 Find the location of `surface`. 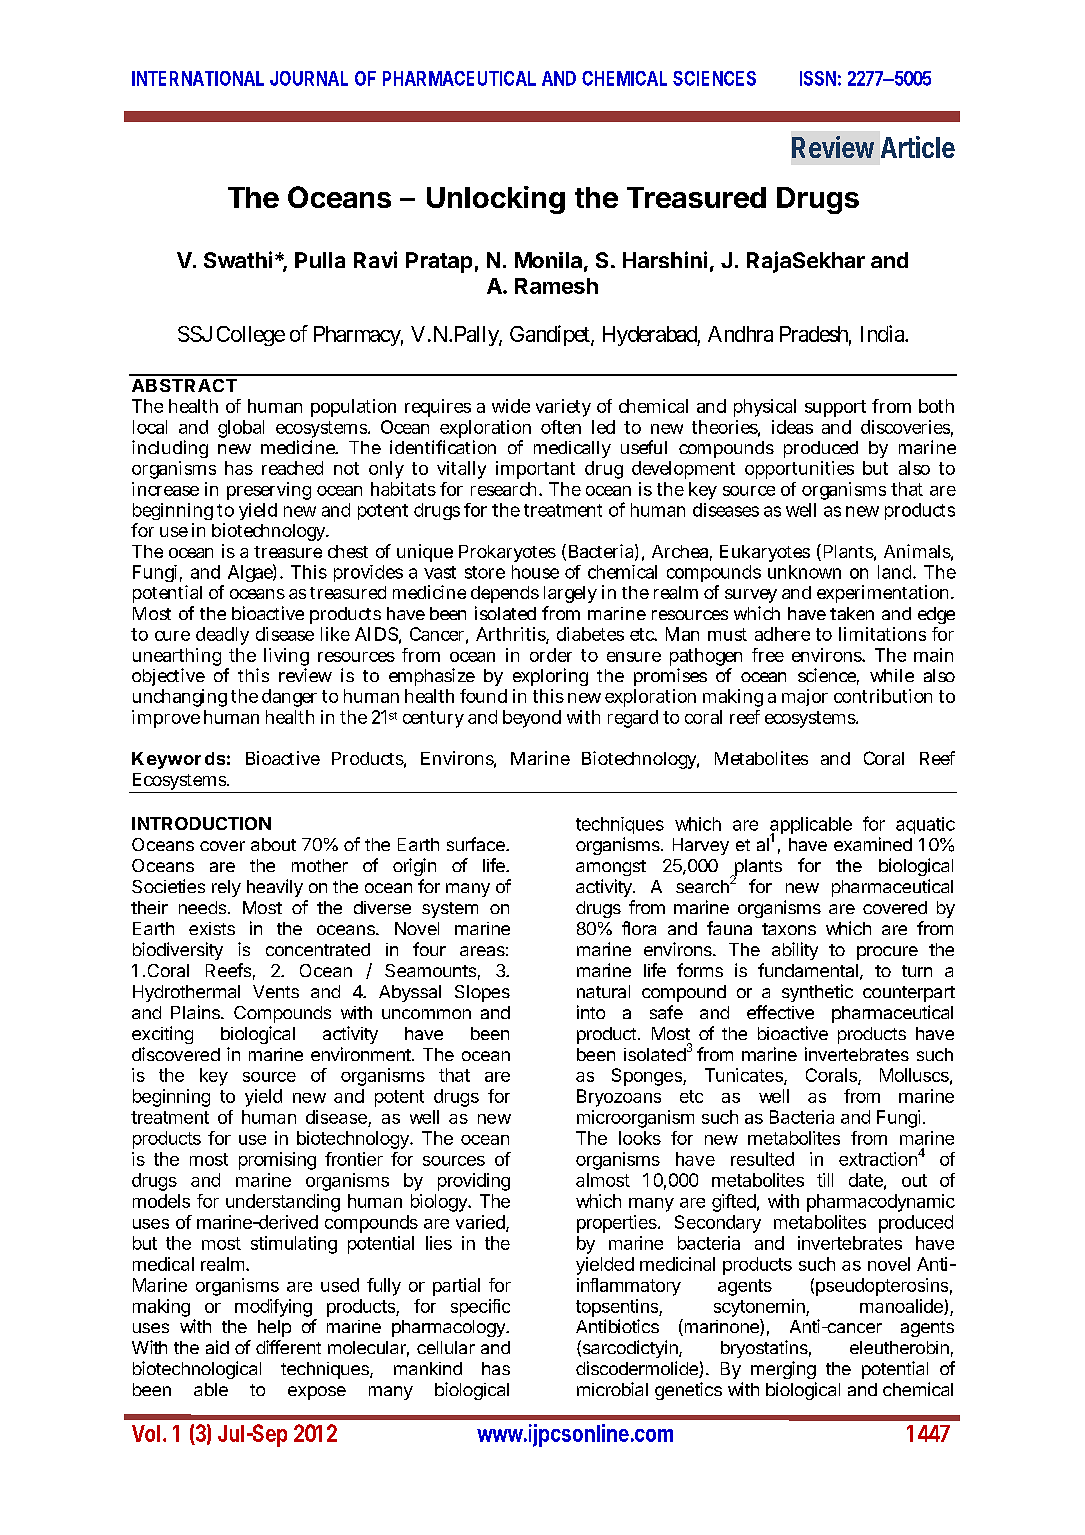

surface is located at coordinates (477, 844).
